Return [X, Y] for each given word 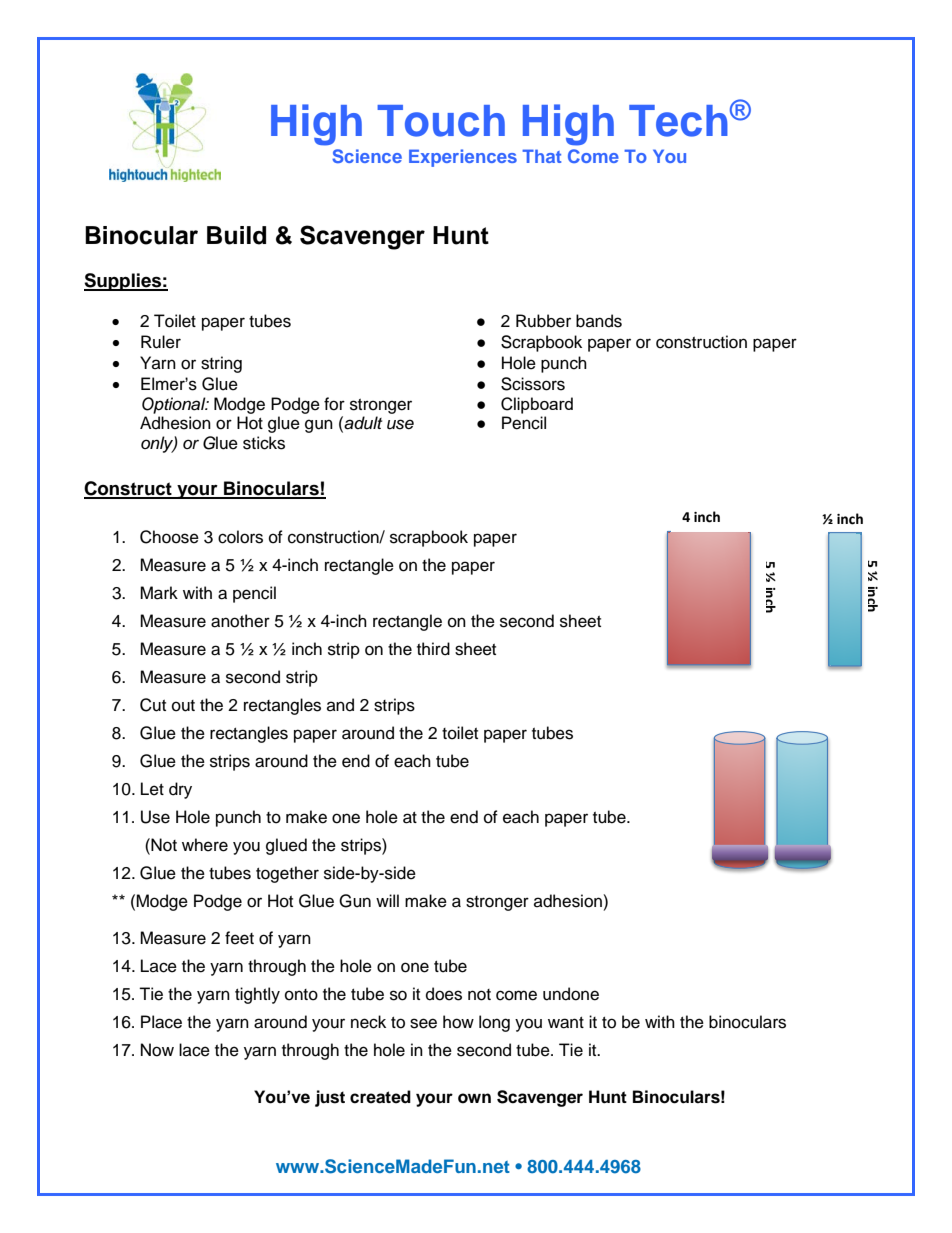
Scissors [533, 384]
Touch [441, 121]
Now [157, 1050]
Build [236, 235]
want [566, 1023]
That [541, 156]
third [433, 649]
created [380, 1097]
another [240, 621]
